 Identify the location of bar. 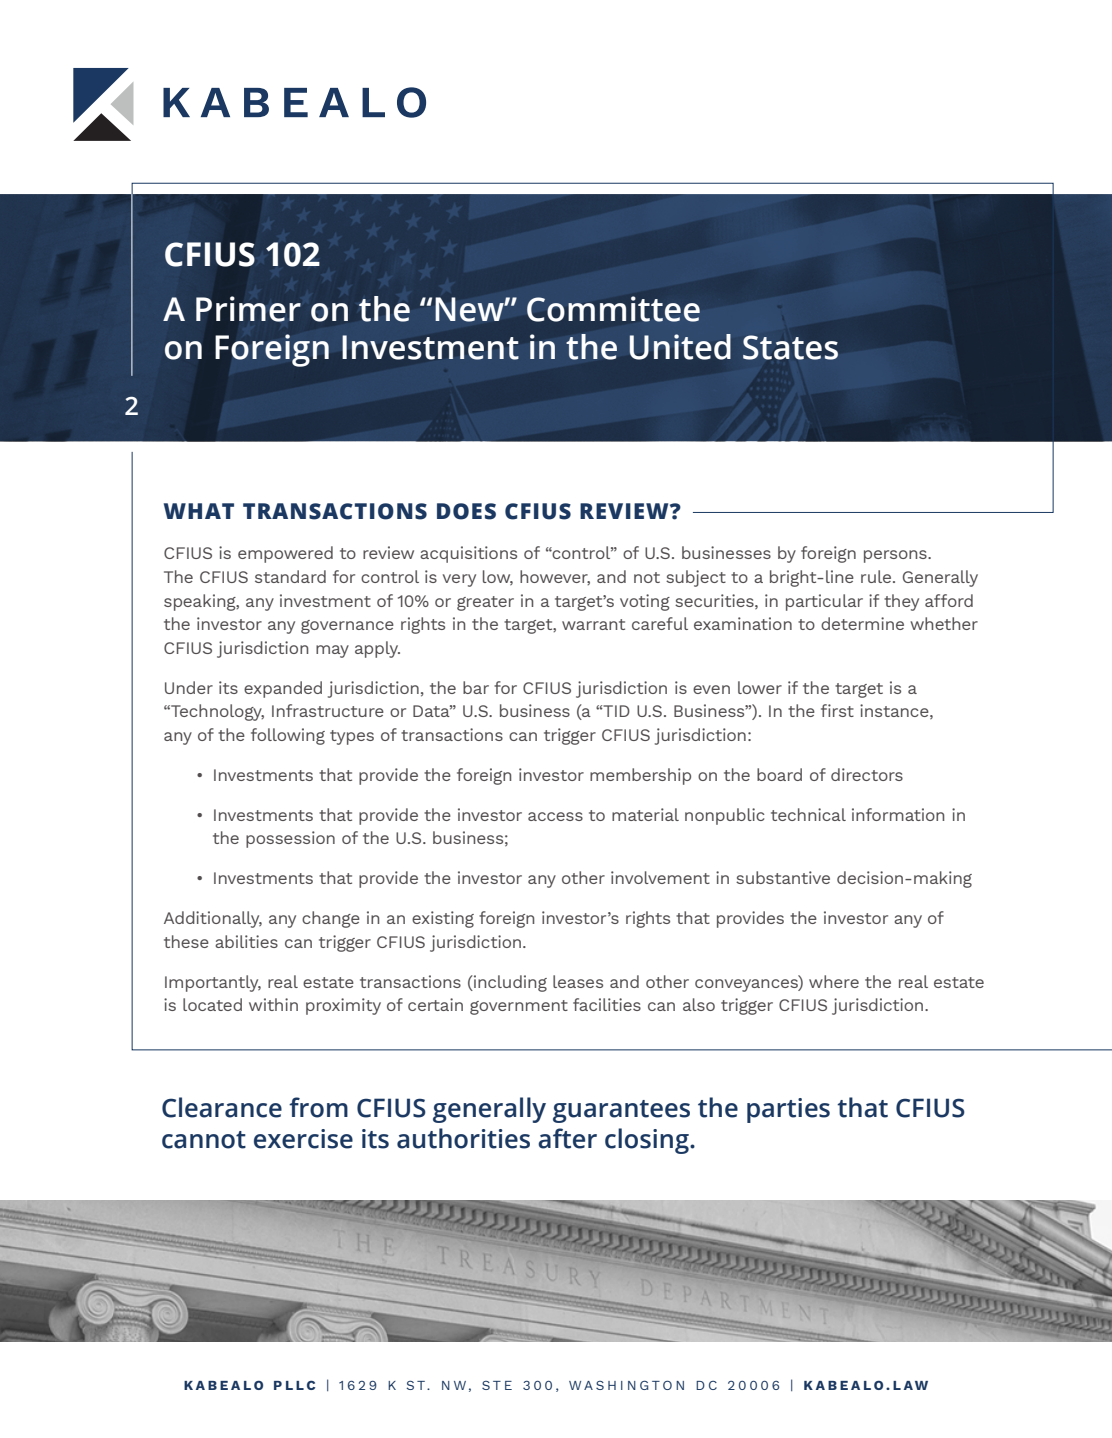
(476, 687).
